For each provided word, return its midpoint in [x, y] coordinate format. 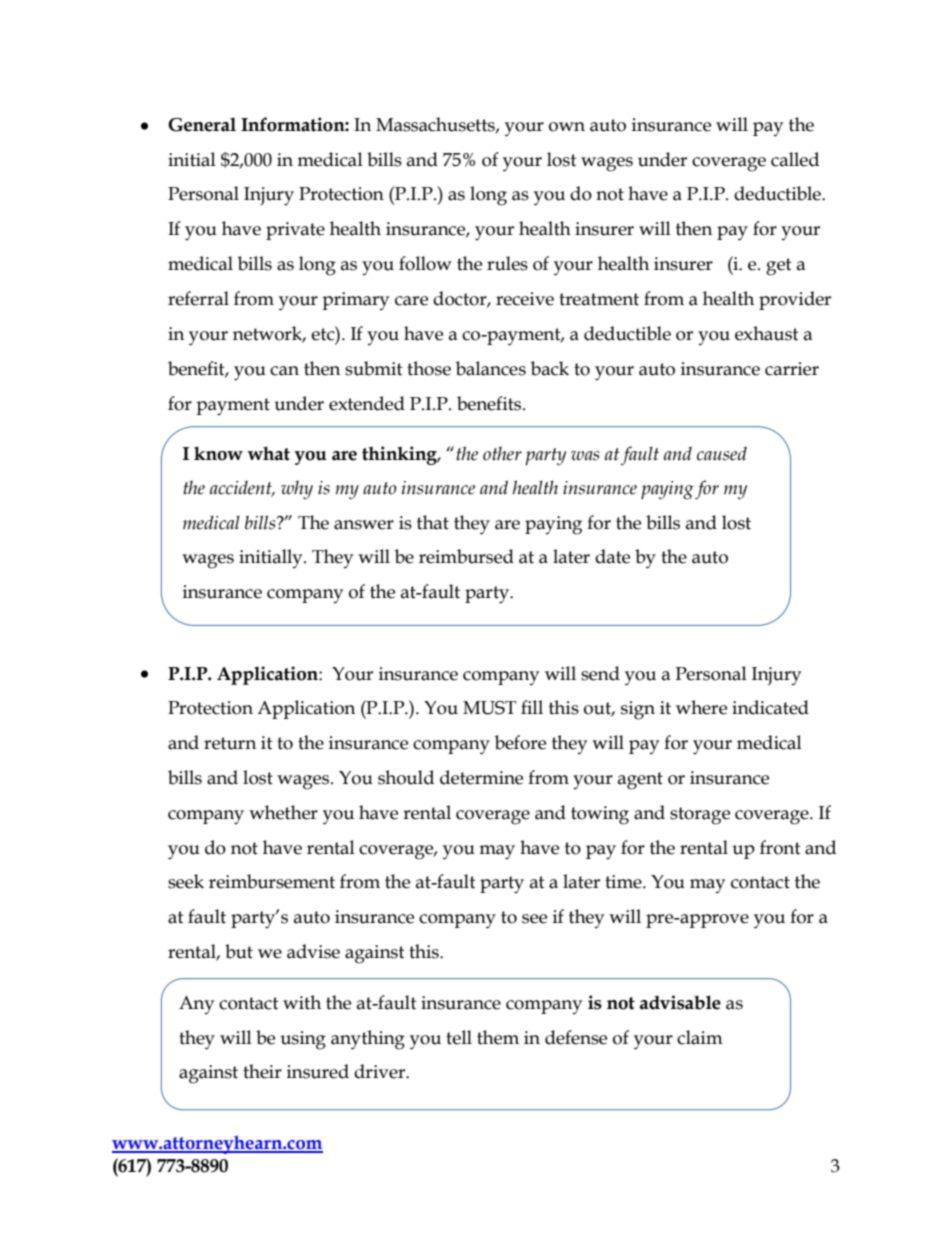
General [202, 124]
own [567, 127]
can [284, 371]
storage [700, 816]
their [262, 1071]
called [795, 159]
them [498, 1037]
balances [491, 368]
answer [364, 525]
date [612, 556]
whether [283, 812]
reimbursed [466, 556]
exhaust [767, 333]
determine [481, 777]
